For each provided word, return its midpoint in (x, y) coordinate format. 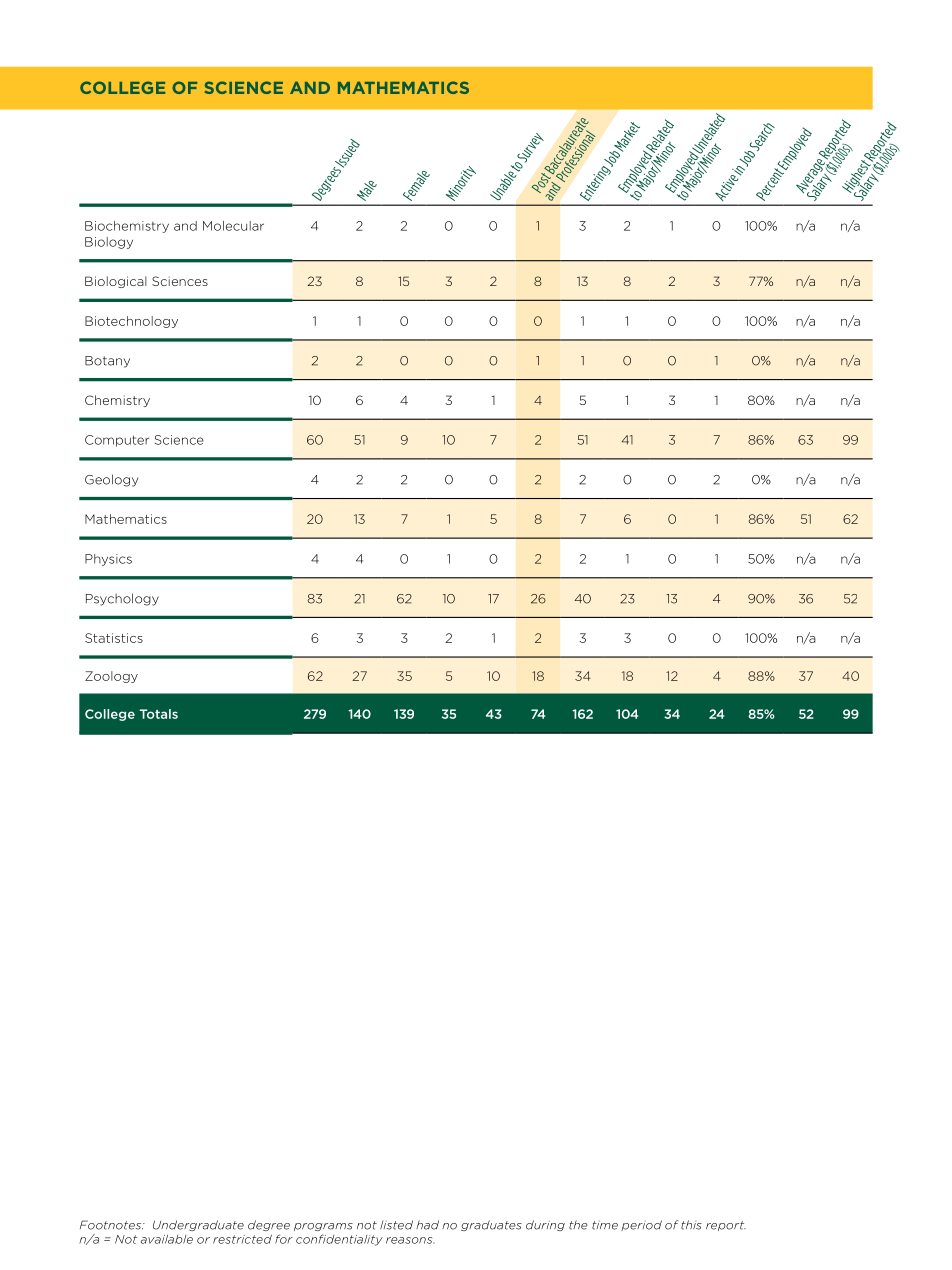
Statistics (114, 638)
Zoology (111, 677)
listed (396, 1225)
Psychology (122, 599)
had (427, 1225)
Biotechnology (131, 322)
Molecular (233, 226)
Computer (117, 441)
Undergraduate (198, 1225)
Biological (116, 282)
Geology (111, 480)
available (167, 1239)
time (605, 1225)
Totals (159, 714)
